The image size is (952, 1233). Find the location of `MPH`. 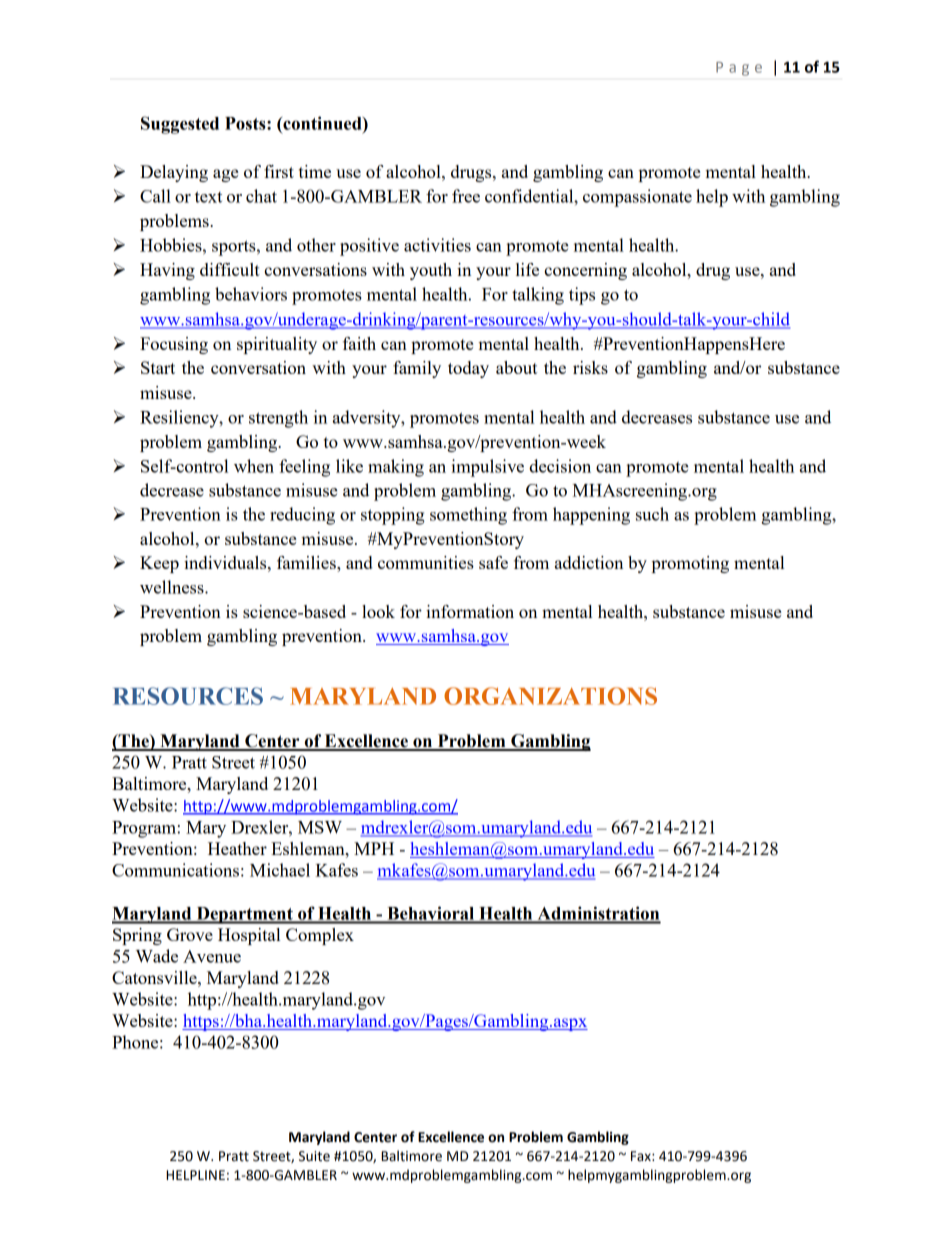

MPH is located at coordinates (374, 848).
